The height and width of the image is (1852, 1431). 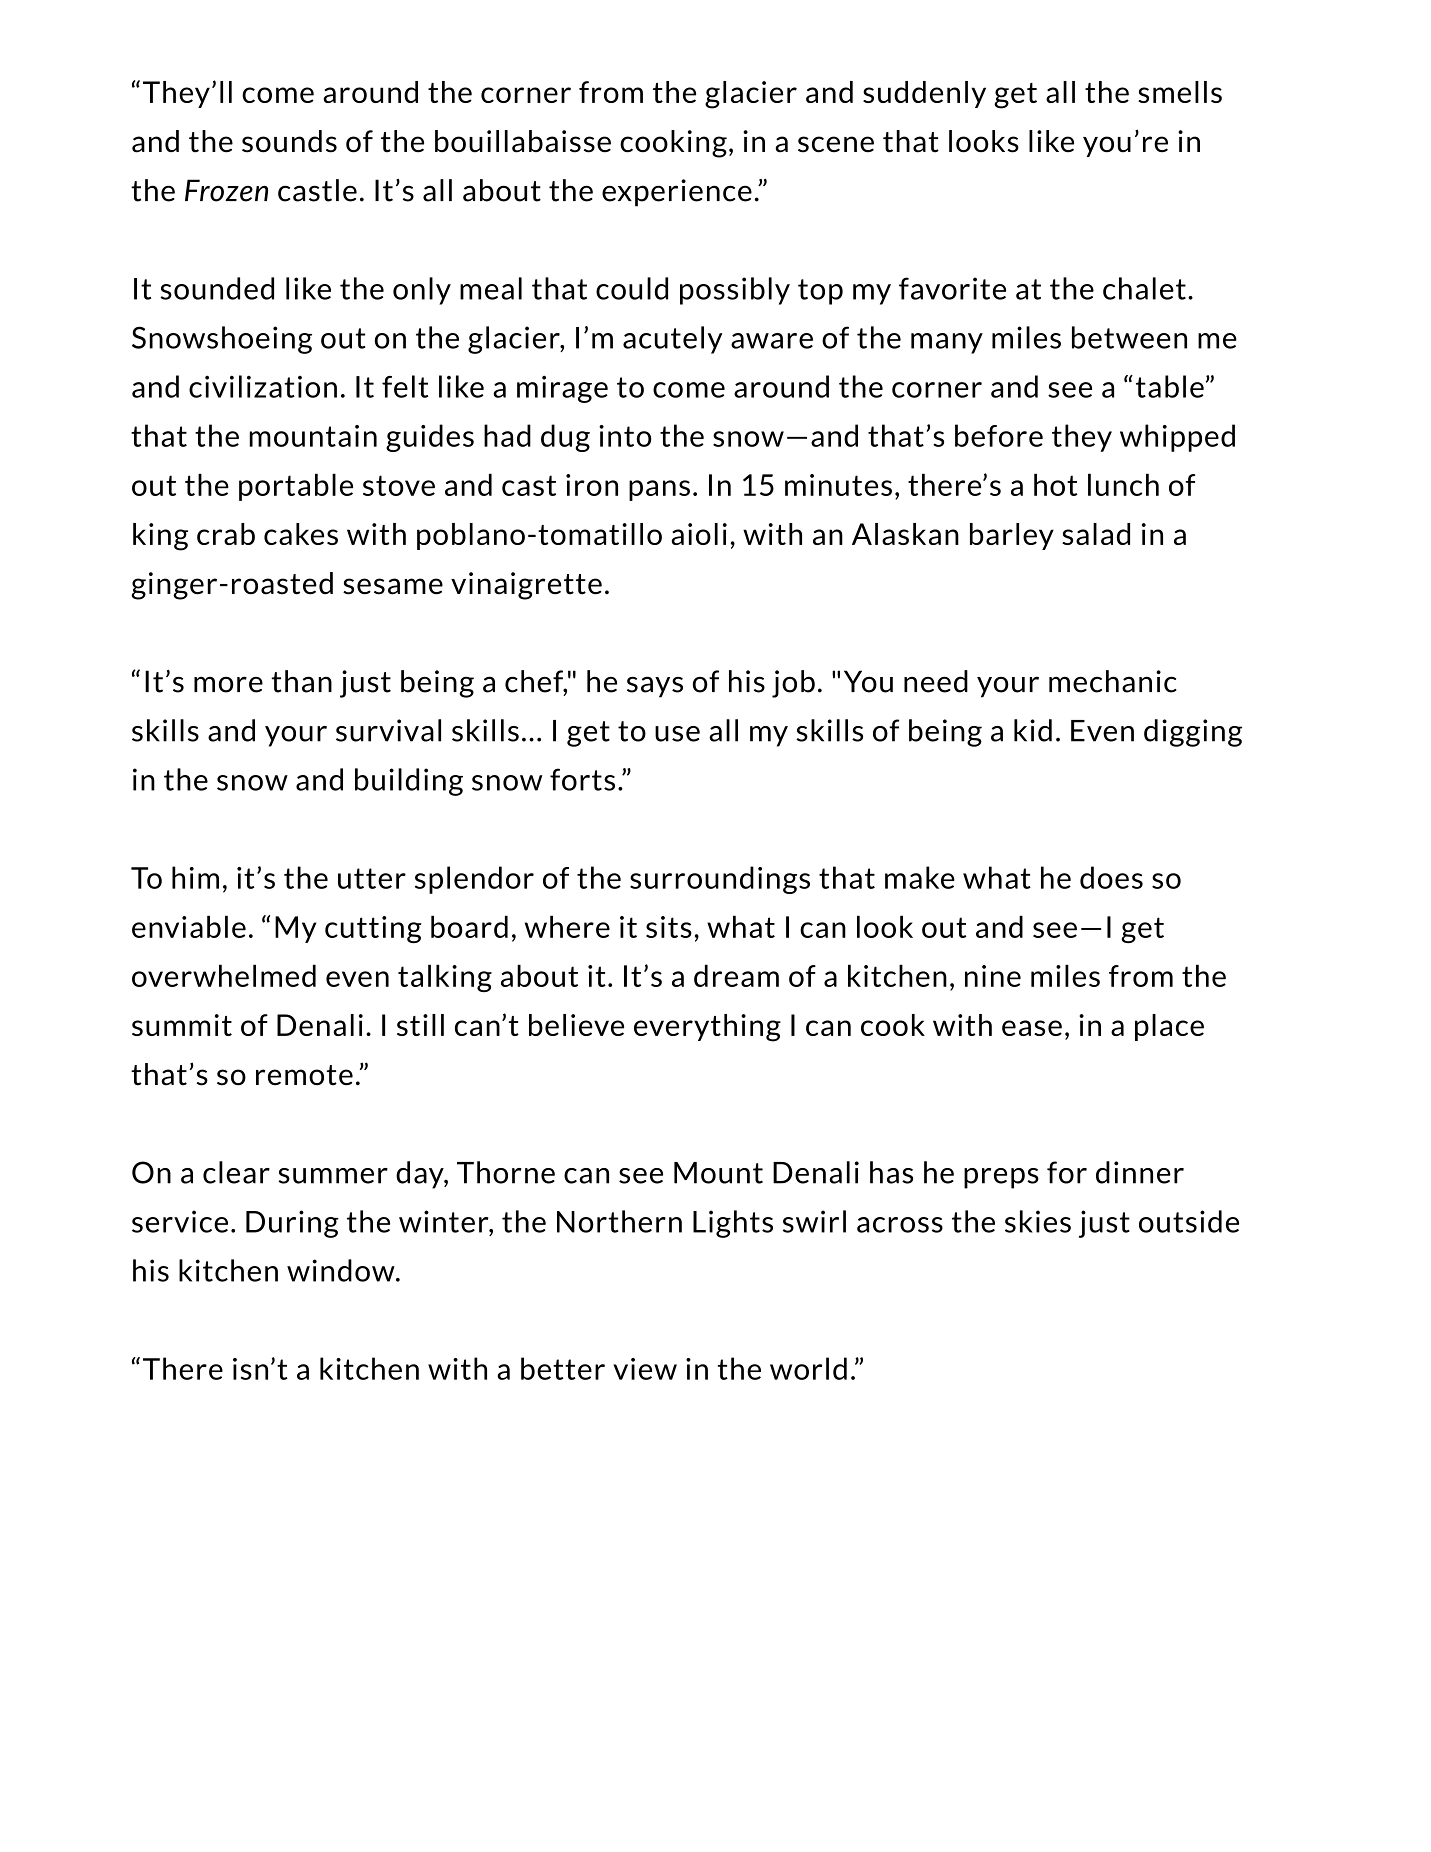 What do you see at coordinates (301, 681) in the image?
I see `than` at bounding box center [301, 681].
